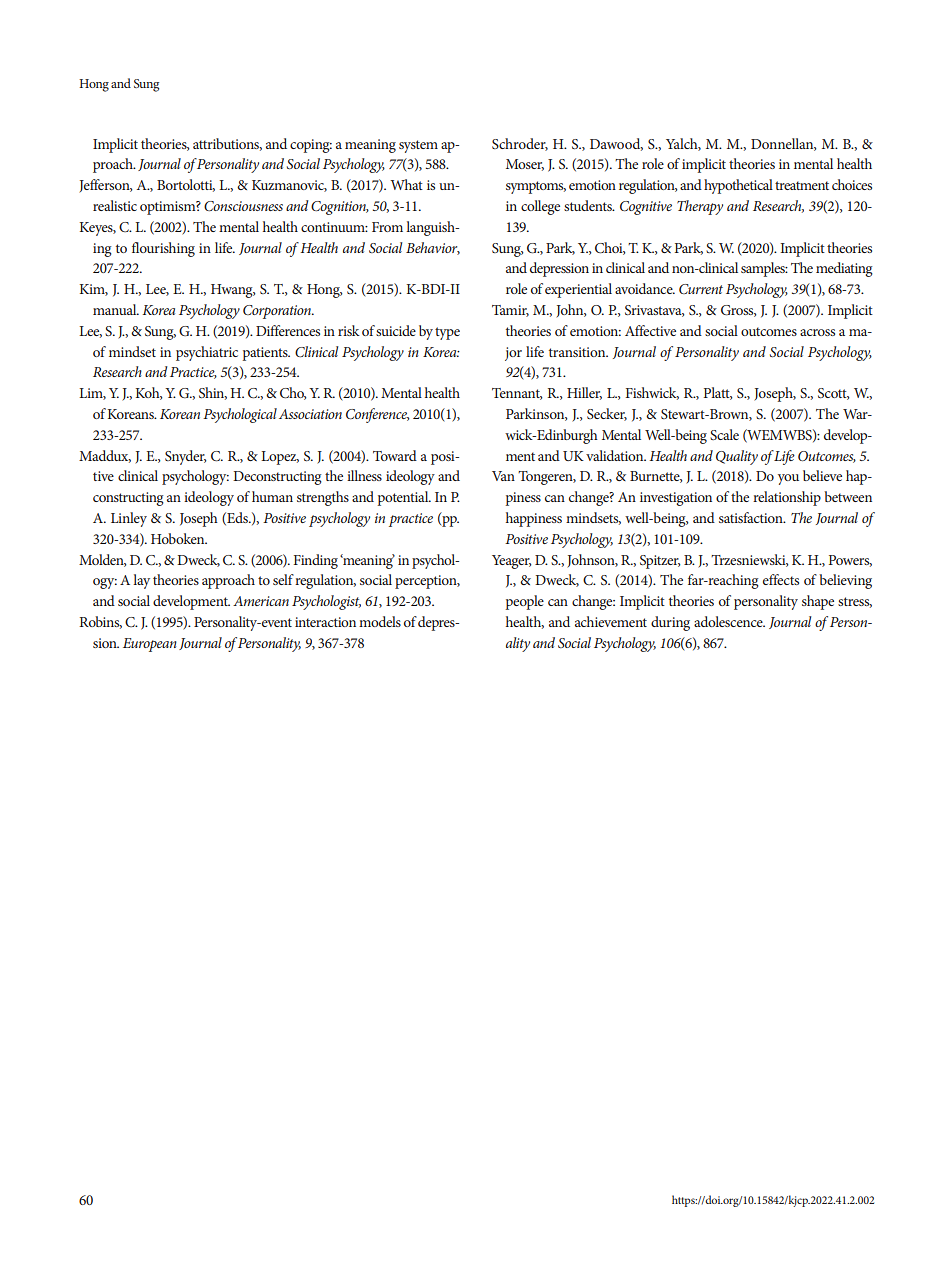 Image resolution: width=952 pixels, height=1270 pixels. What do you see at coordinates (525, 165) in the page?
I see `Moser` at bounding box center [525, 165].
